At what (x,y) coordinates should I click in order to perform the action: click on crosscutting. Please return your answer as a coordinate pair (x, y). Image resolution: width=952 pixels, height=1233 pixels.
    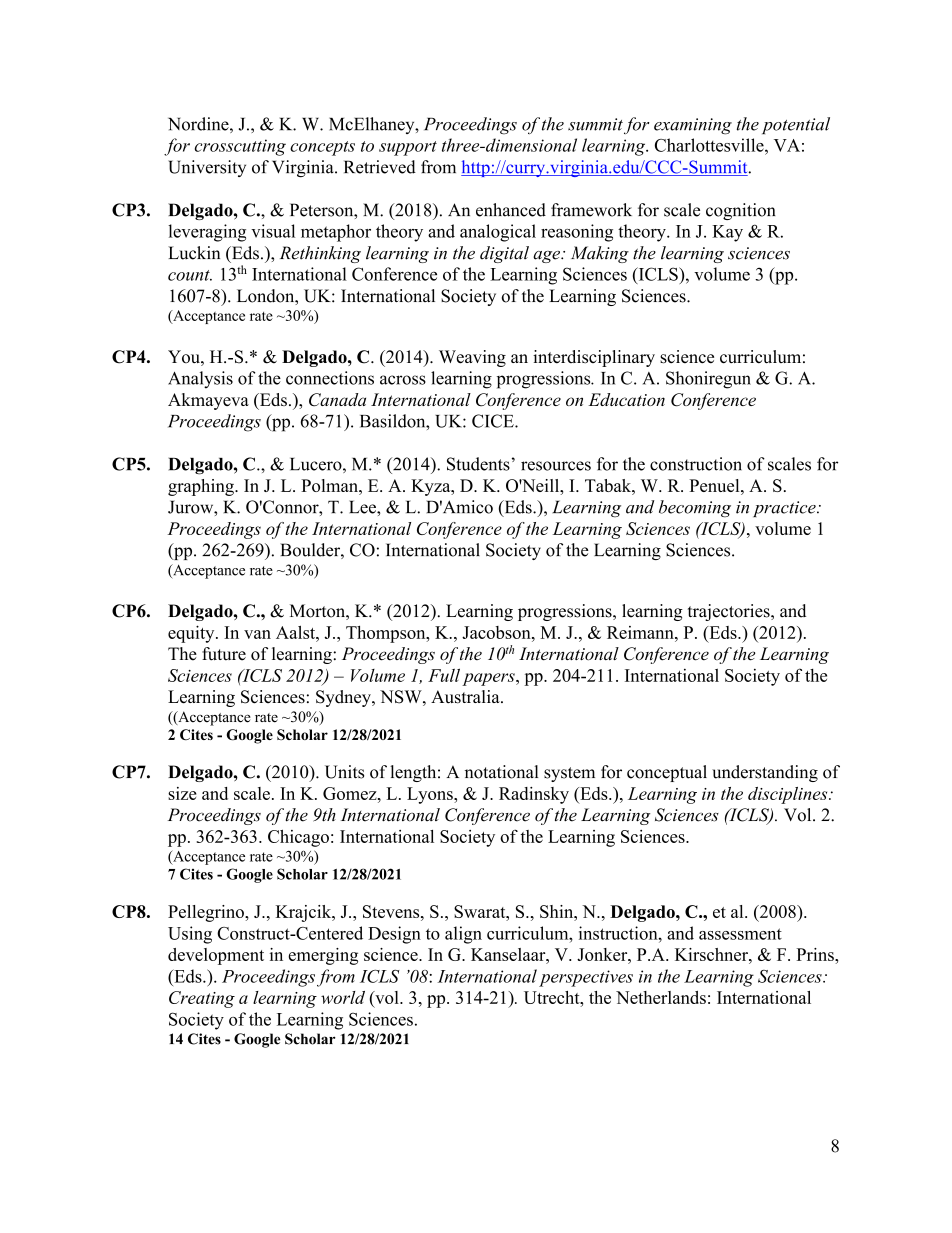
    Looking at the image, I should click on (240, 147).
